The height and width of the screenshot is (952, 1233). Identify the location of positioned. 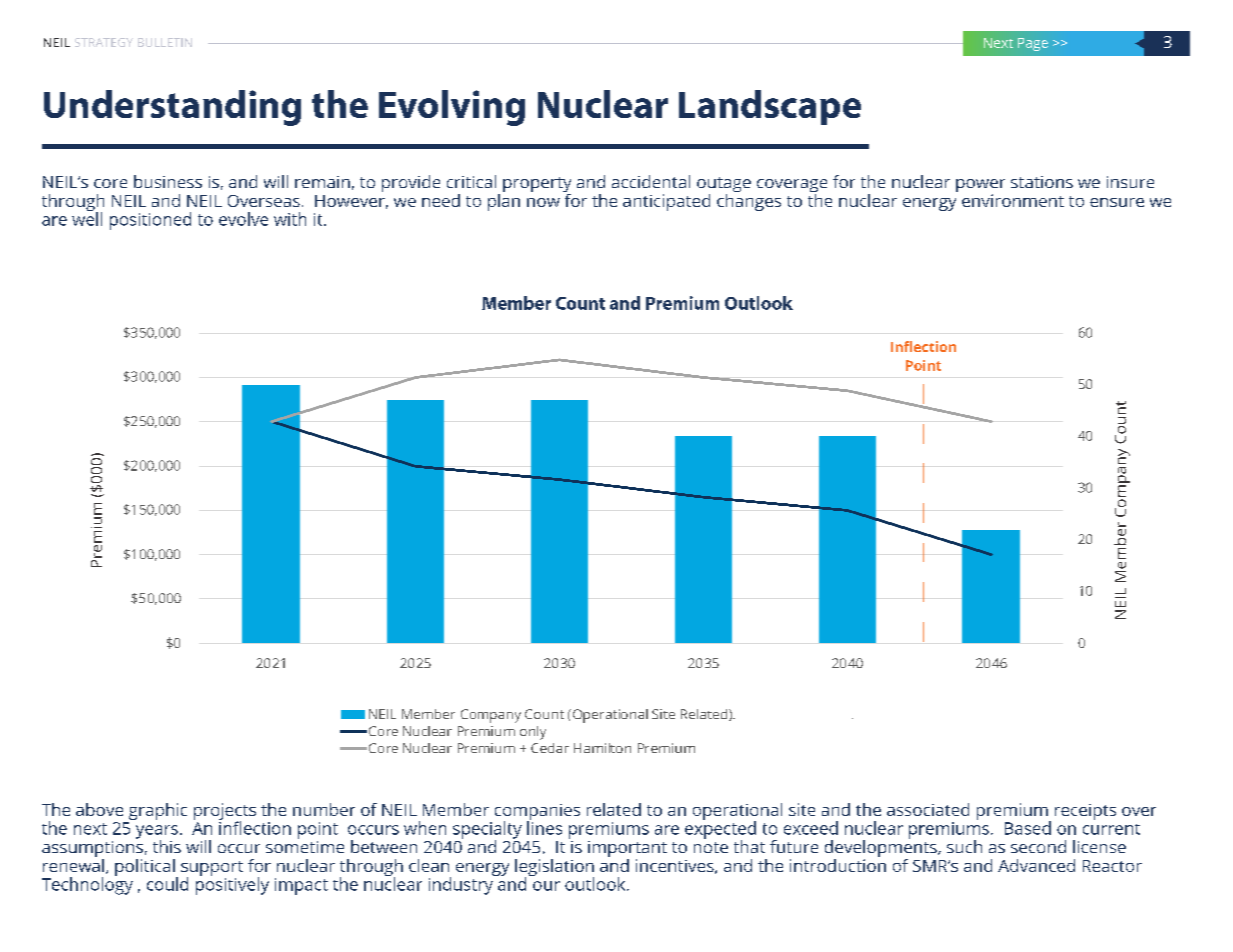
(150, 221).
